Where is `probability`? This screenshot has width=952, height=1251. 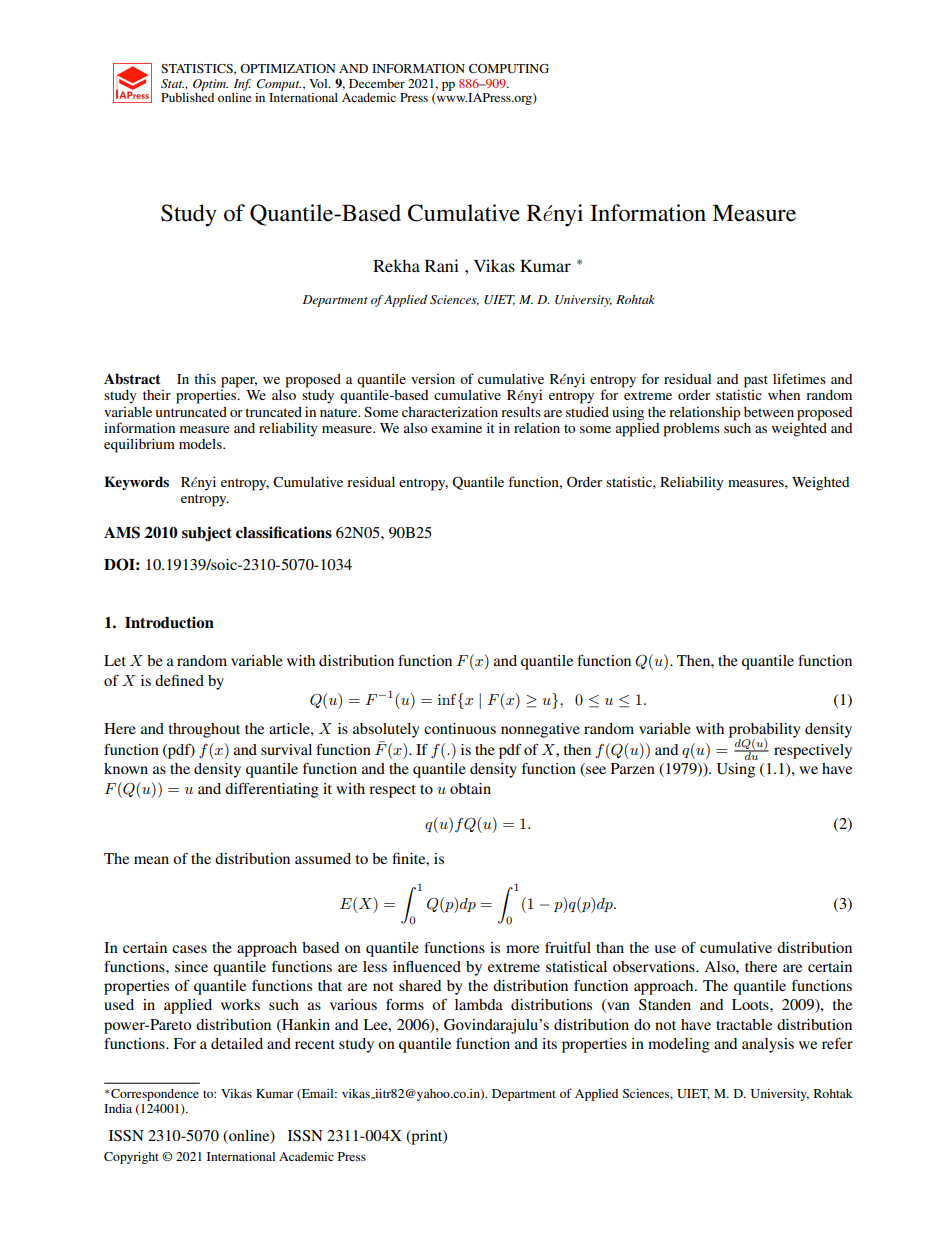 probability is located at coordinates (764, 731).
